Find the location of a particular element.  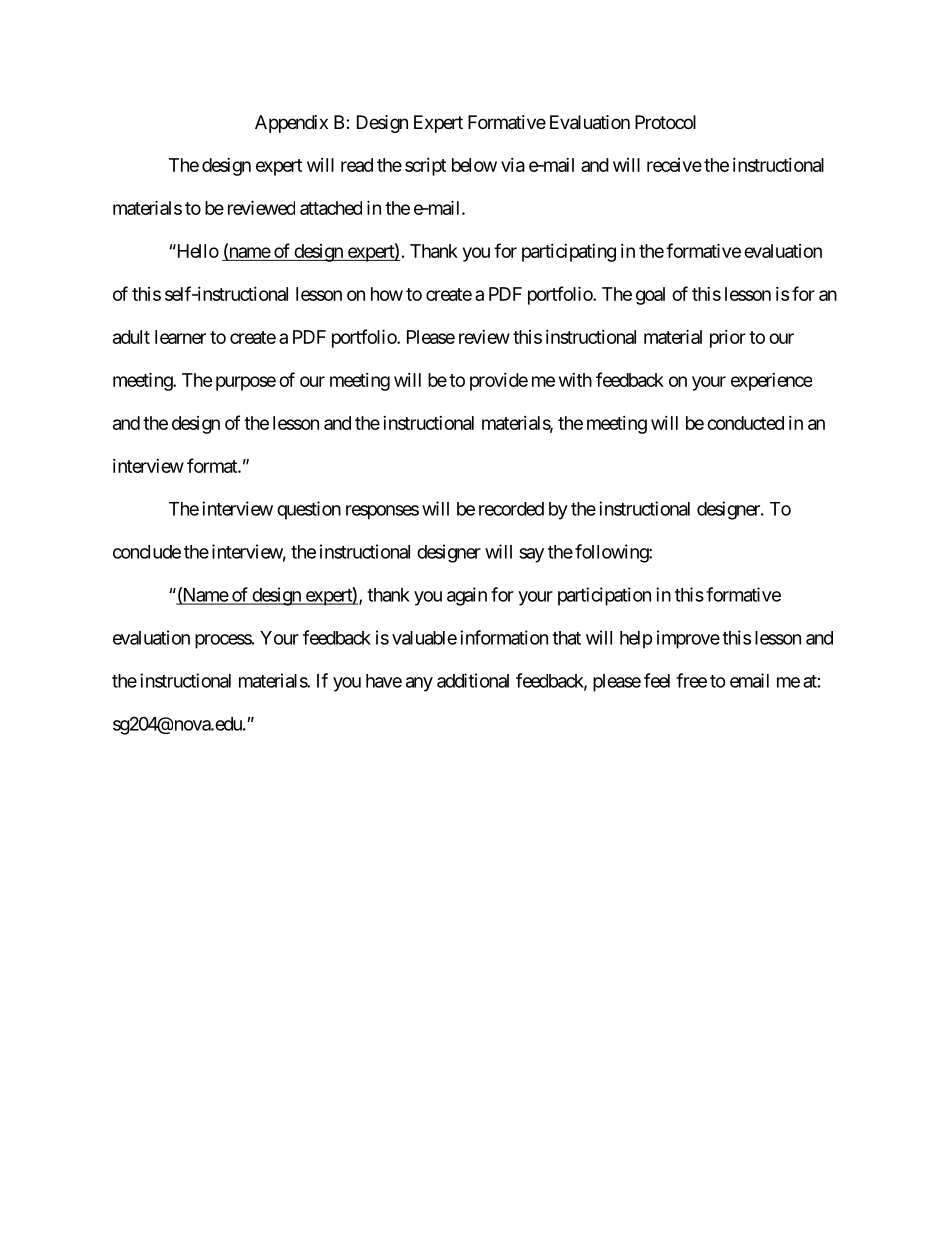

below is located at coordinates (474, 165).
